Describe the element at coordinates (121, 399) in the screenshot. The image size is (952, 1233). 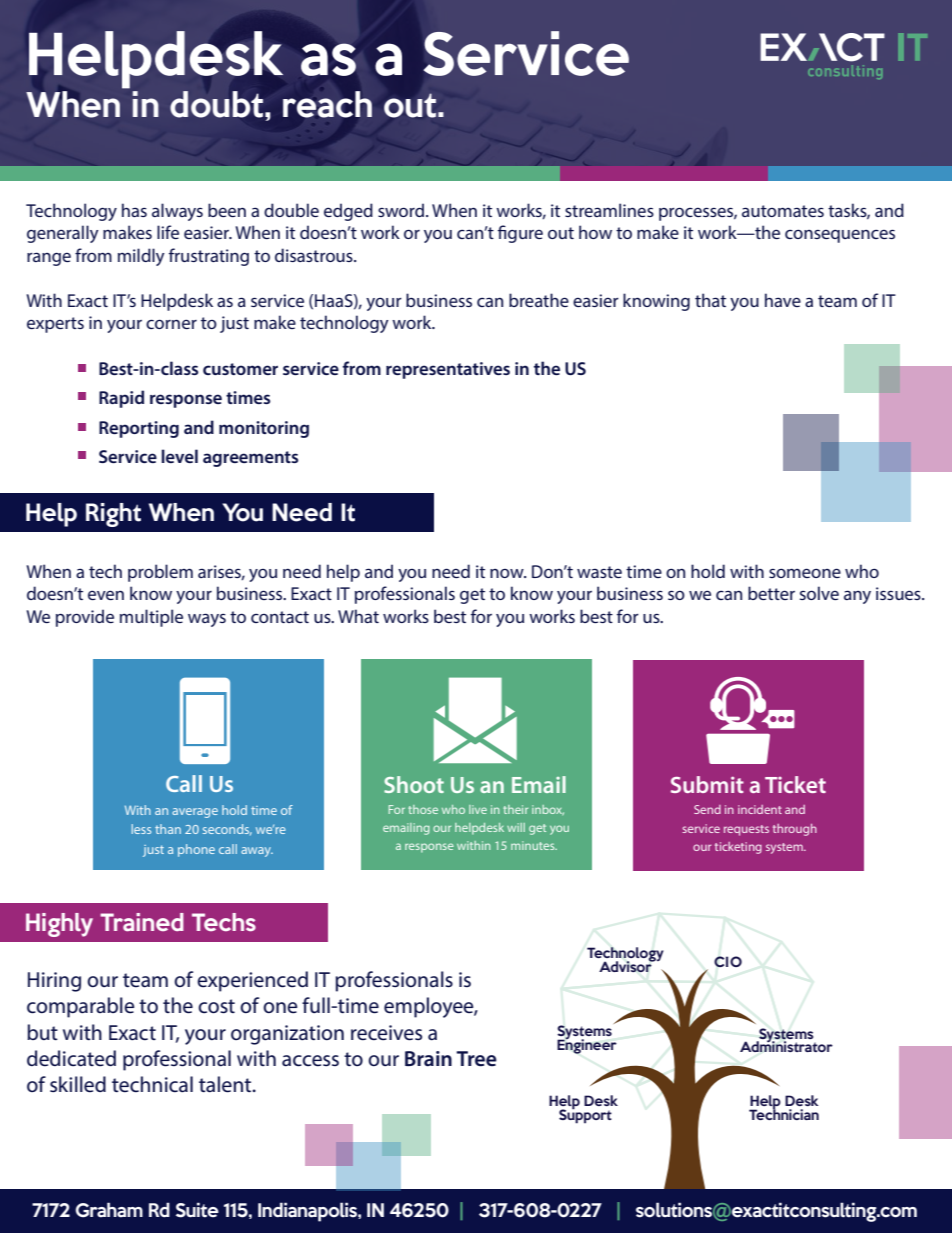
I see `Rapid` at that location.
